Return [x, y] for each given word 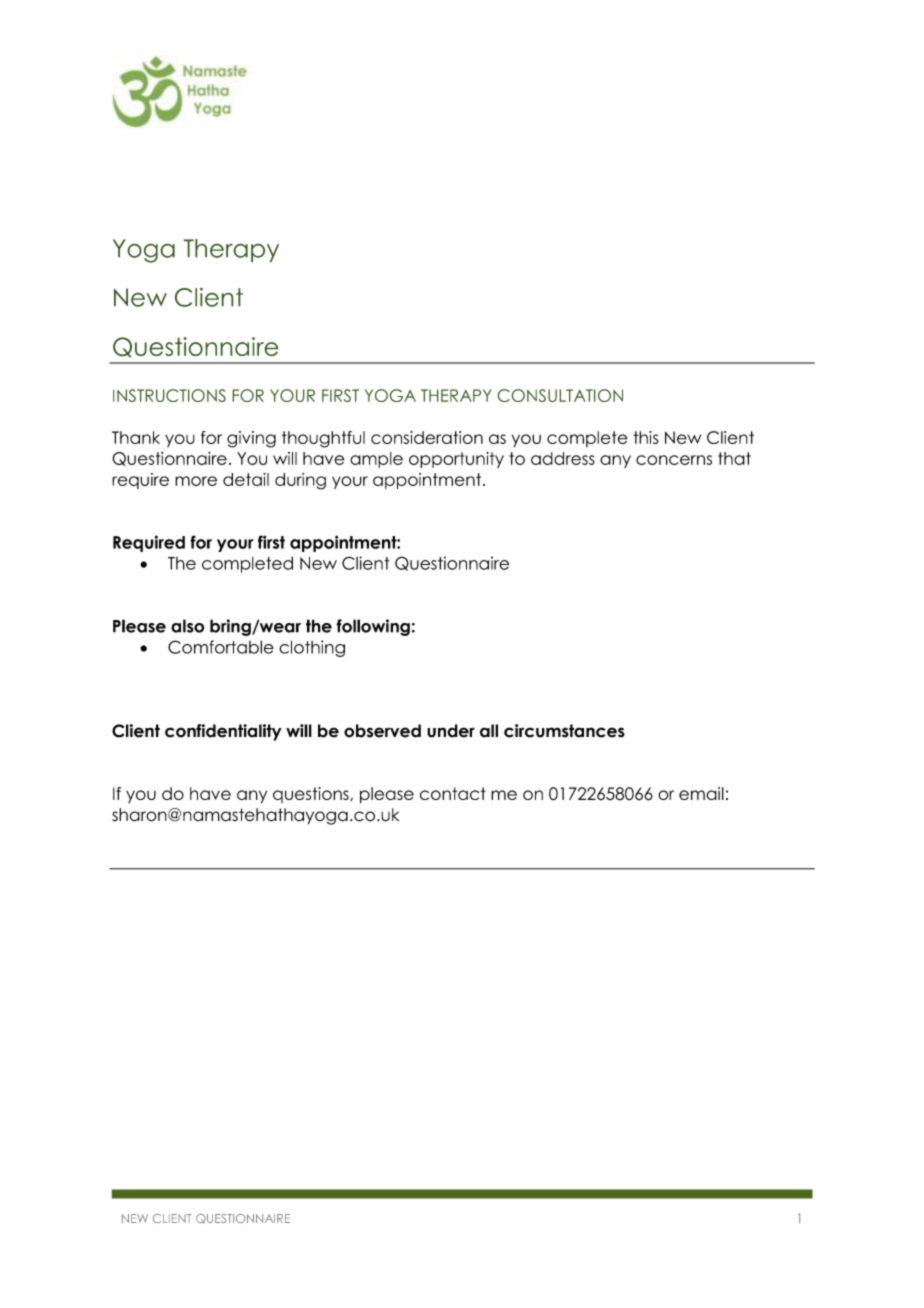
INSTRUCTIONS [169, 395]
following [373, 627]
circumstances [564, 731]
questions [312, 795]
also [187, 626]
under [451, 731]
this [646, 437]
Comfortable [221, 647]
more [196, 481]
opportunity [456, 460]
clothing [312, 648]
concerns [674, 460]
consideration [427, 437]
